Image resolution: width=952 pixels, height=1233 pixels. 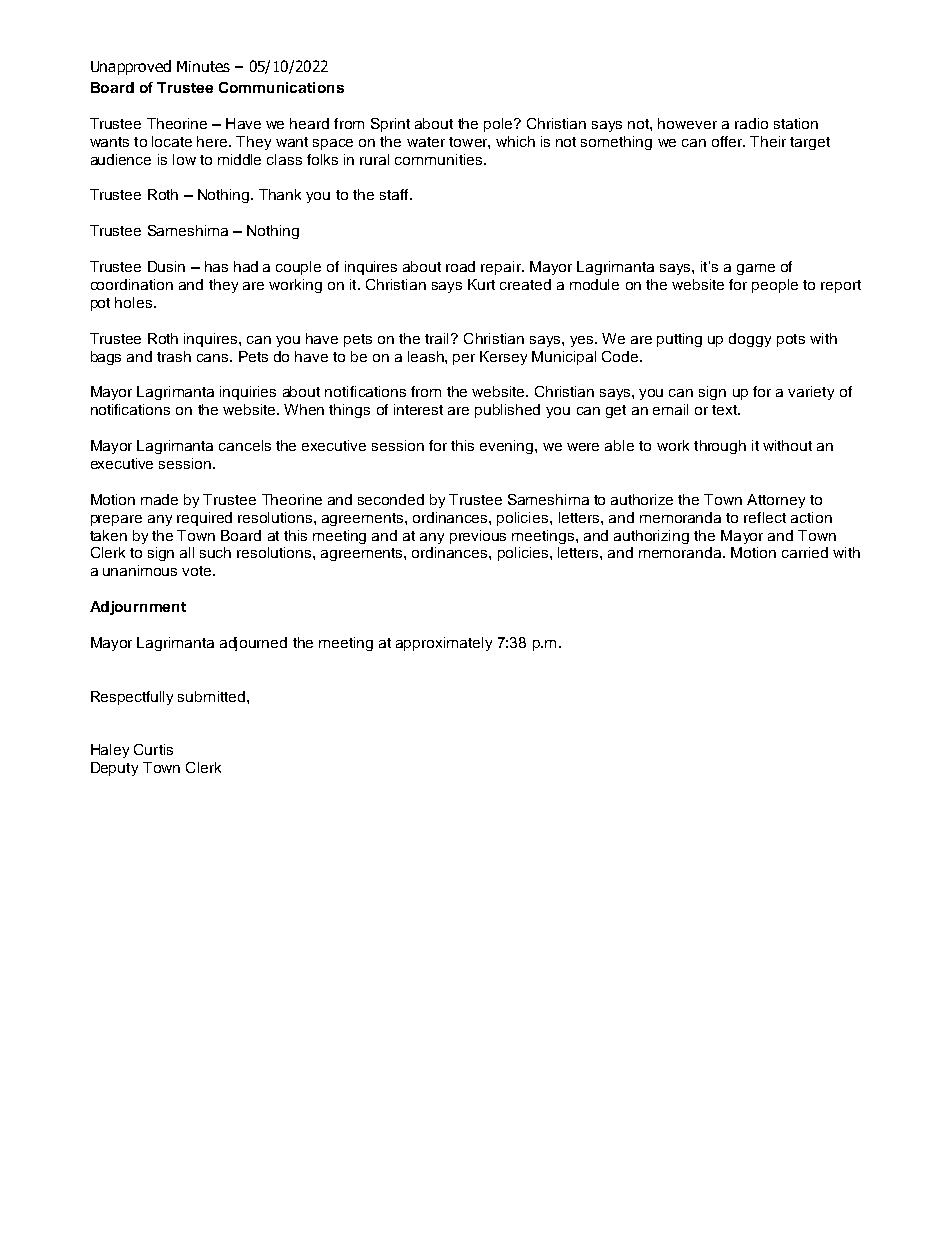 I want to click on Kurt, so click(x=481, y=284).
